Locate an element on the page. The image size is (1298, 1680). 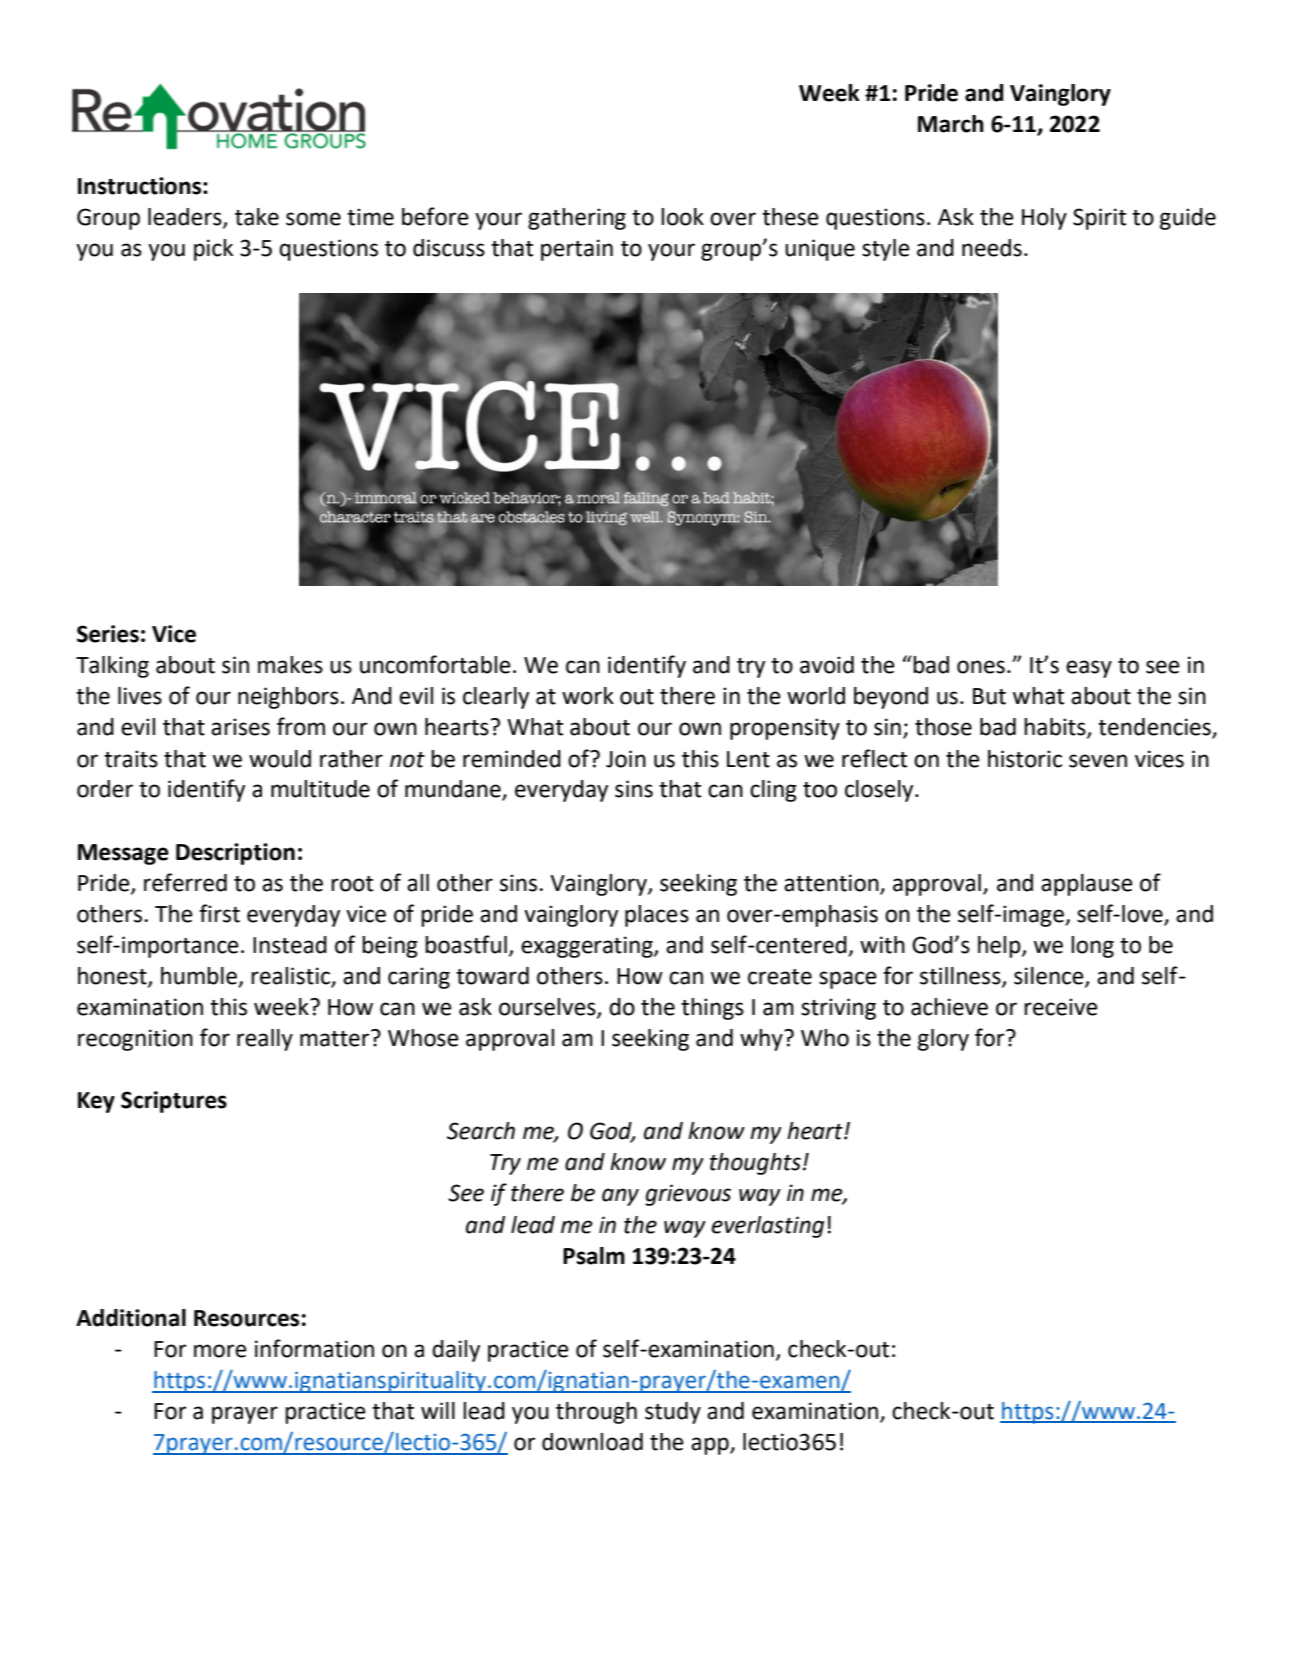
Holy is located at coordinates (1044, 219).
